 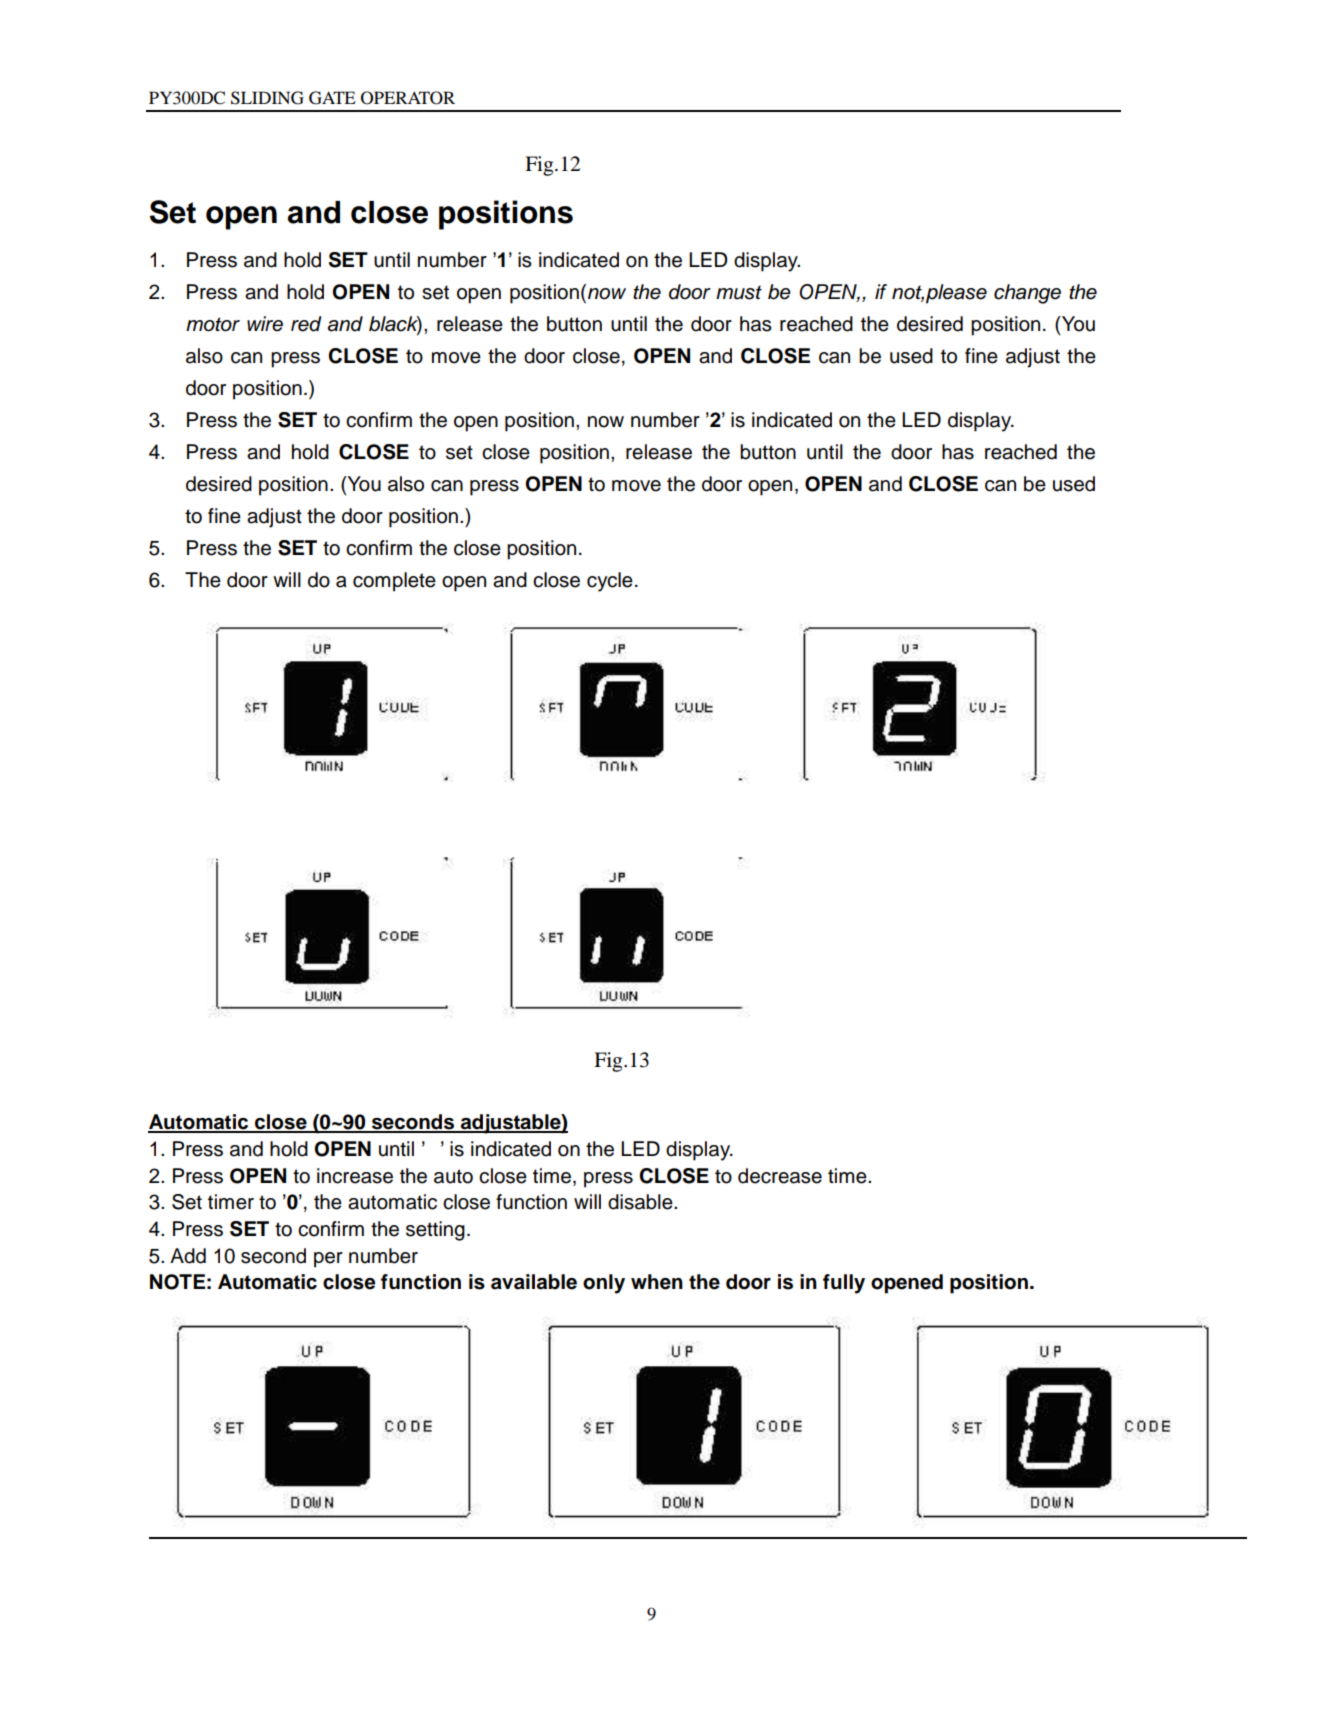 I want to click on OPERATOR, so click(x=408, y=98).
